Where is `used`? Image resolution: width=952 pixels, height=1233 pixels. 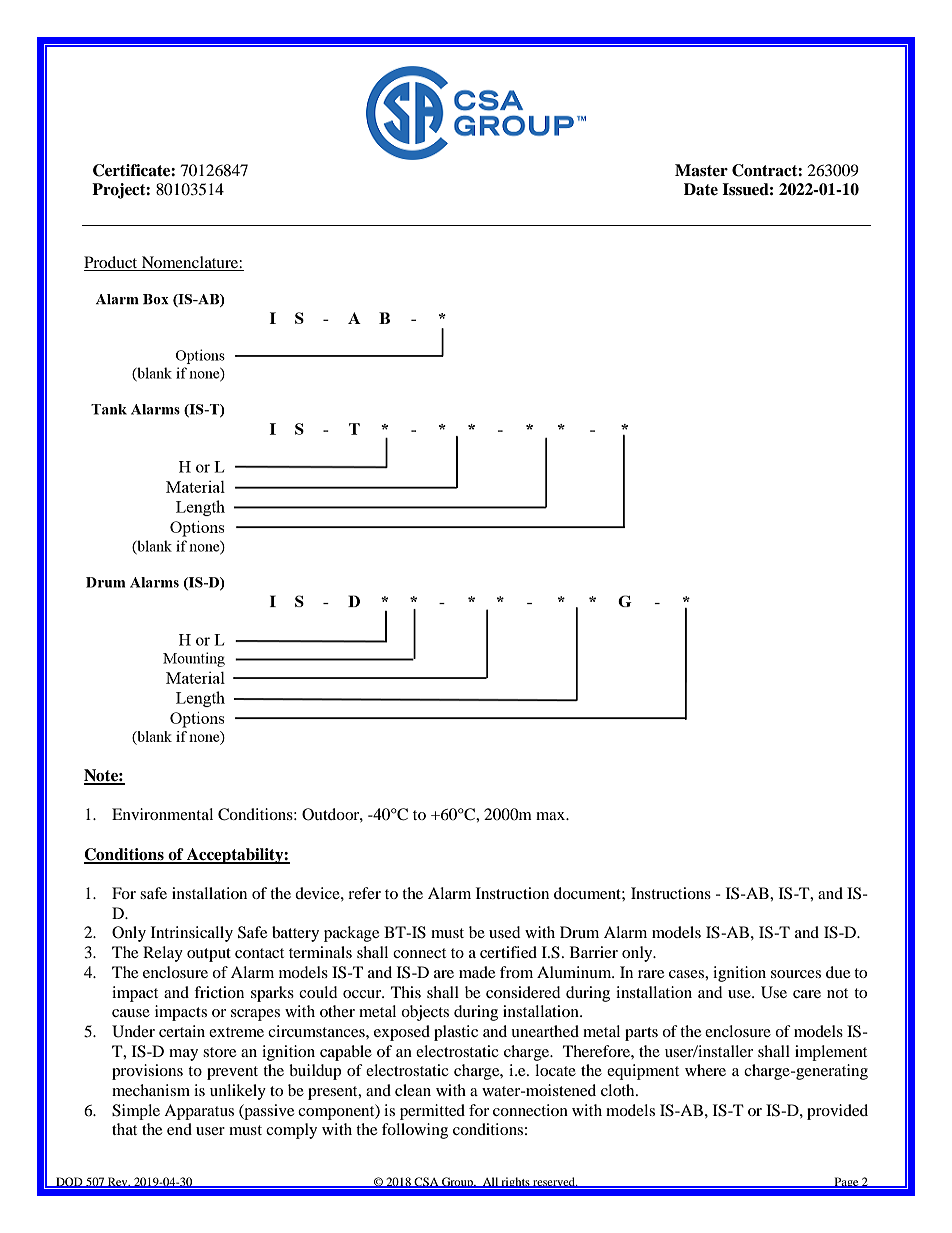
used is located at coordinates (505, 932).
